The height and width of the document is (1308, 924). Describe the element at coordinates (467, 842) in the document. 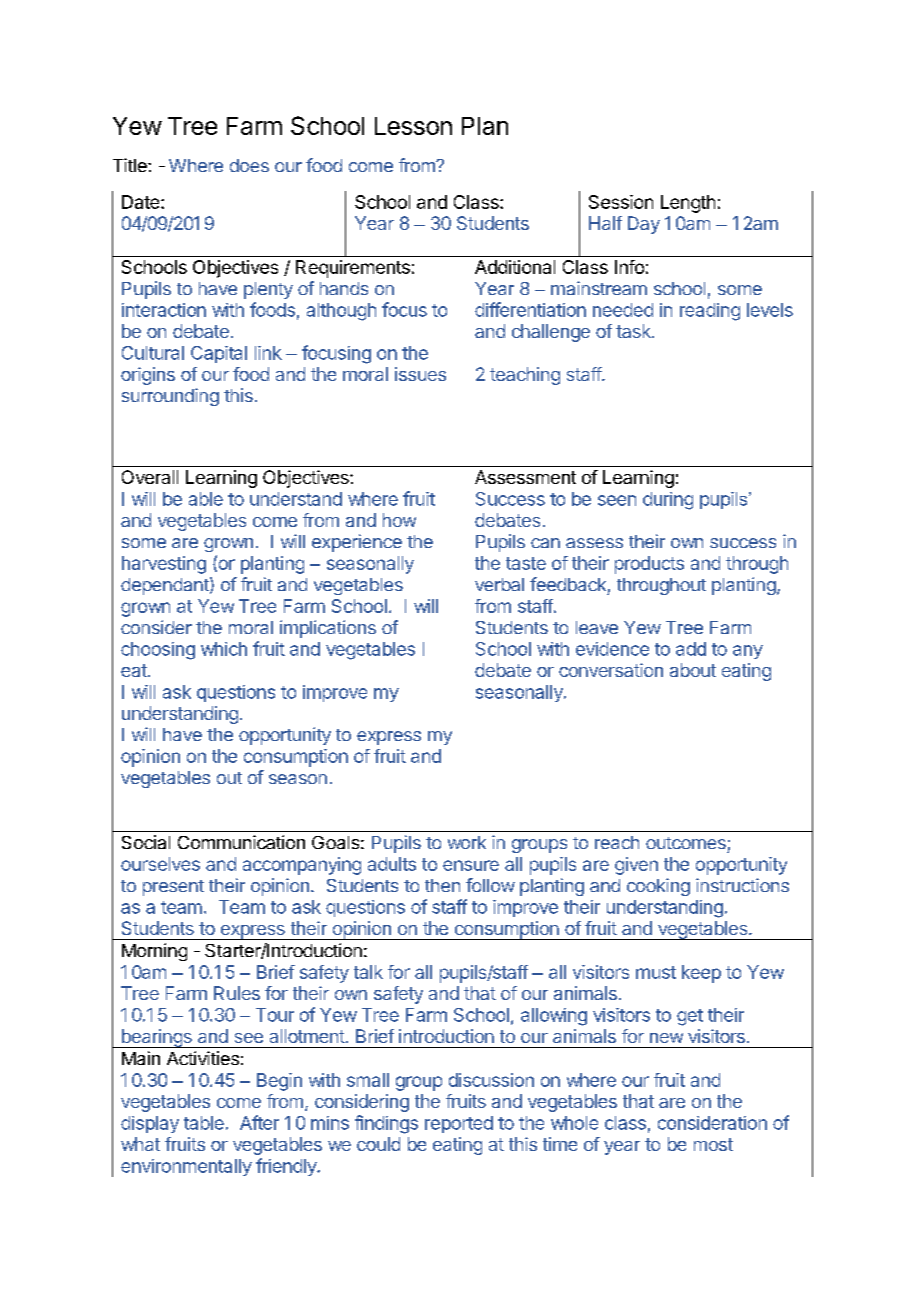

I see `work` at that location.
